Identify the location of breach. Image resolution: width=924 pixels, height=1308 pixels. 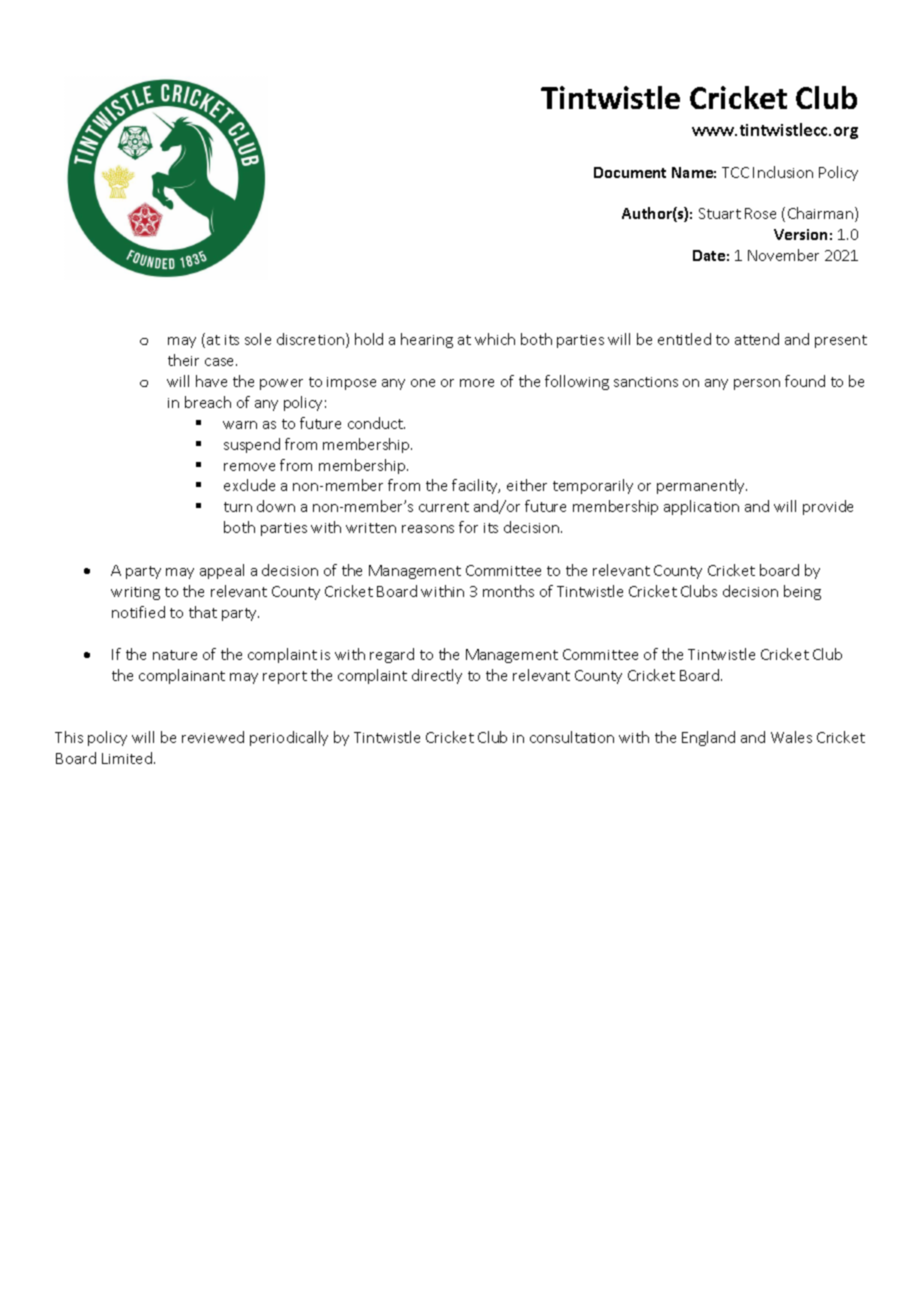
(208, 402).
